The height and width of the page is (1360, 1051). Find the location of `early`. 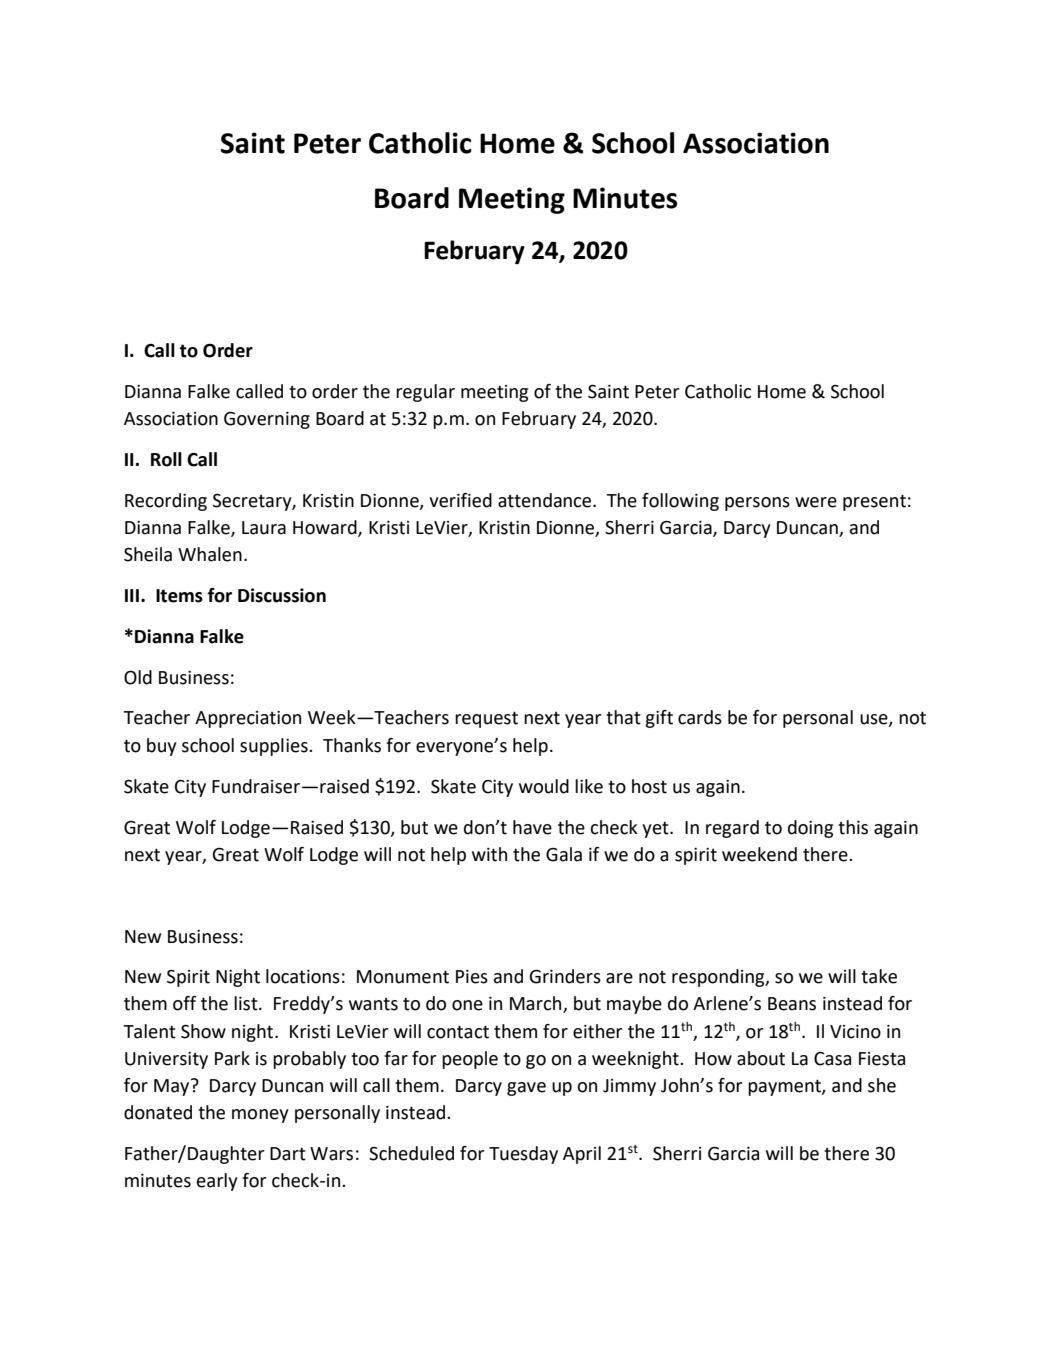

early is located at coordinates (217, 1182).
